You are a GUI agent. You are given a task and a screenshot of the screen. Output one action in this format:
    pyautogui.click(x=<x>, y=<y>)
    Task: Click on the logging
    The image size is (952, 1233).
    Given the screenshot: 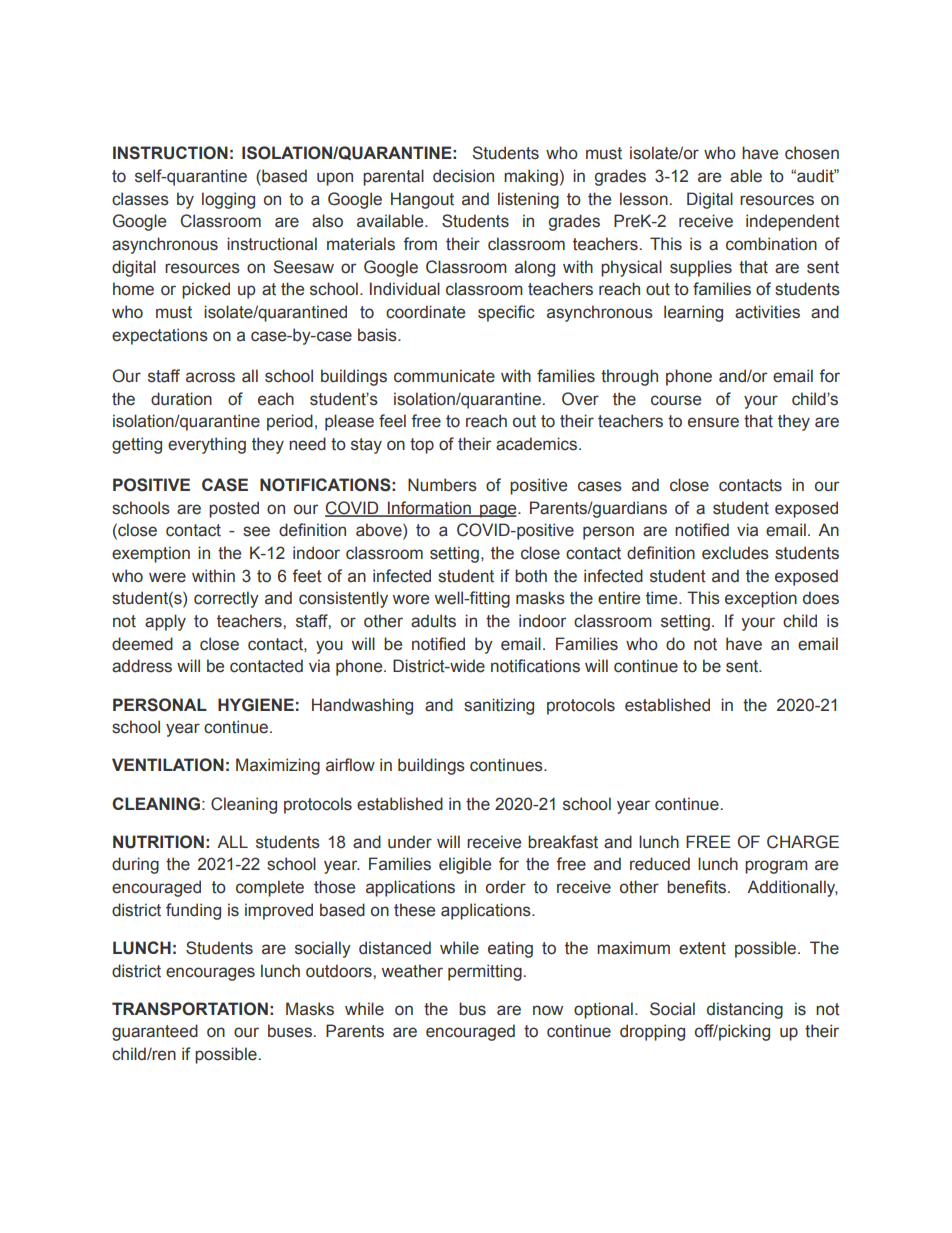 What is the action you would take?
    pyautogui.click(x=228, y=200)
